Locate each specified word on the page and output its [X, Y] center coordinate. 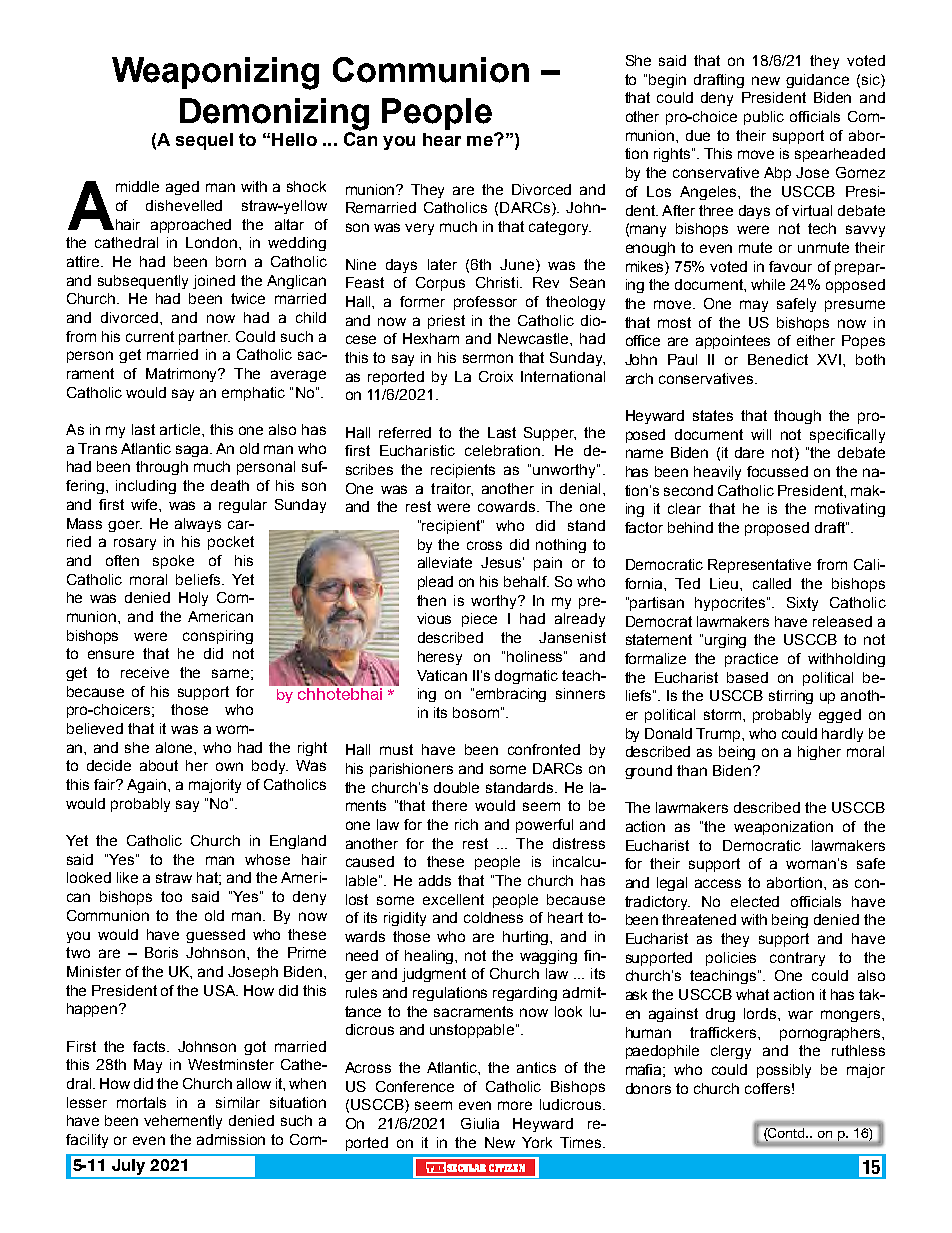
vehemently [183, 1122]
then [431, 600]
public [764, 118]
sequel [204, 141]
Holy [193, 599]
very [419, 229]
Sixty [802, 604]
